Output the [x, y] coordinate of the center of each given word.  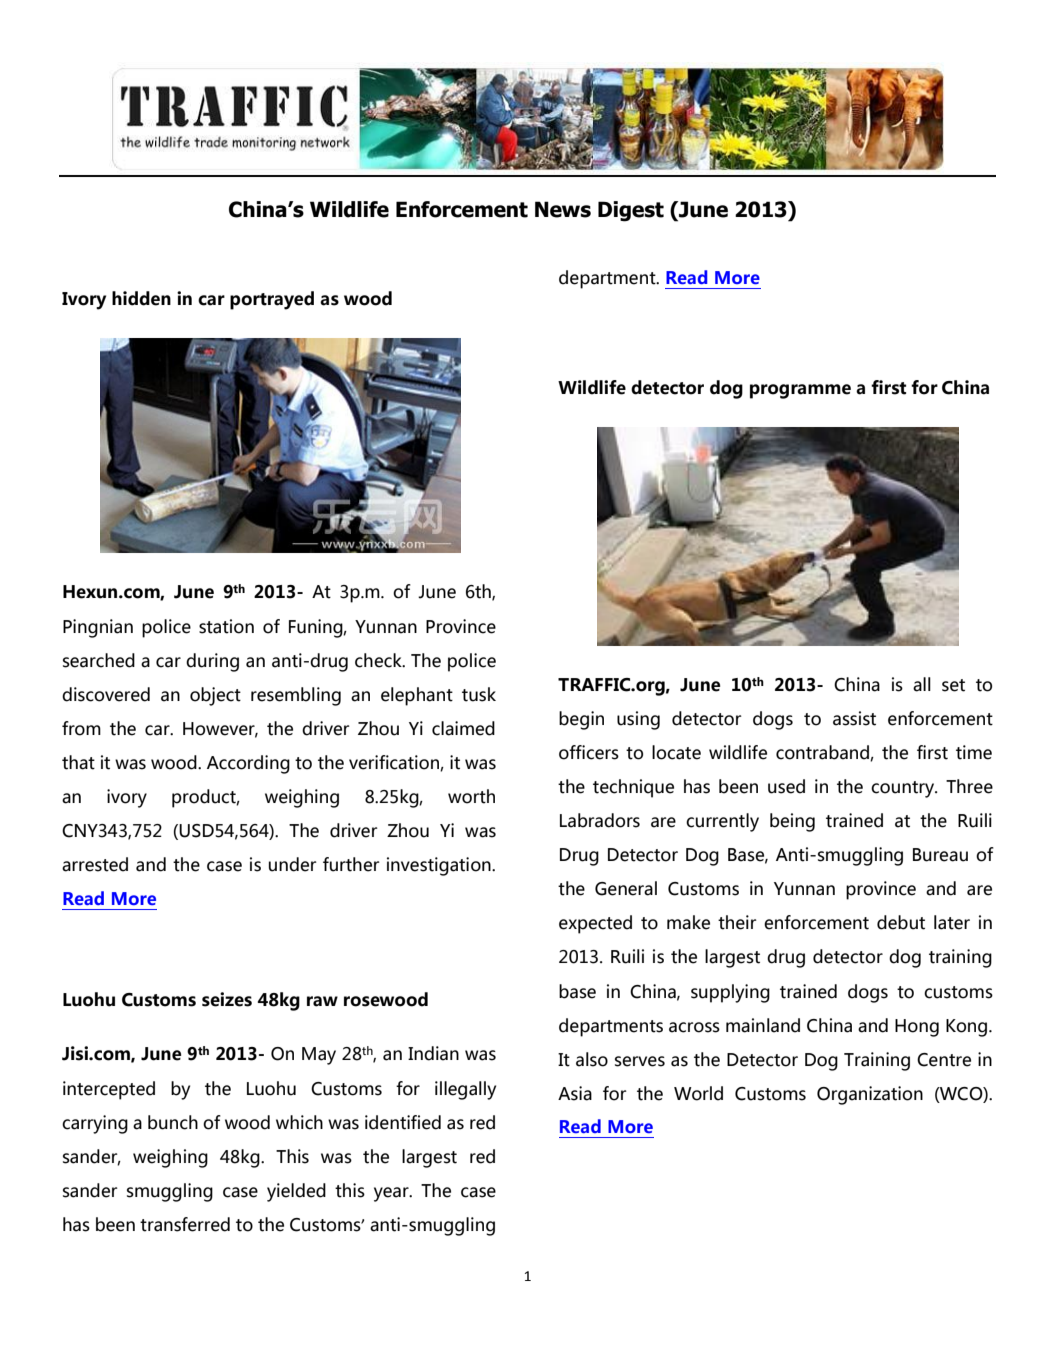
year [392, 1194]
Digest [631, 211]
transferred [185, 1224]
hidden [141, 298]
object [215, 696]
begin [581, 720]
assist [854, 718]
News [563, 209]
